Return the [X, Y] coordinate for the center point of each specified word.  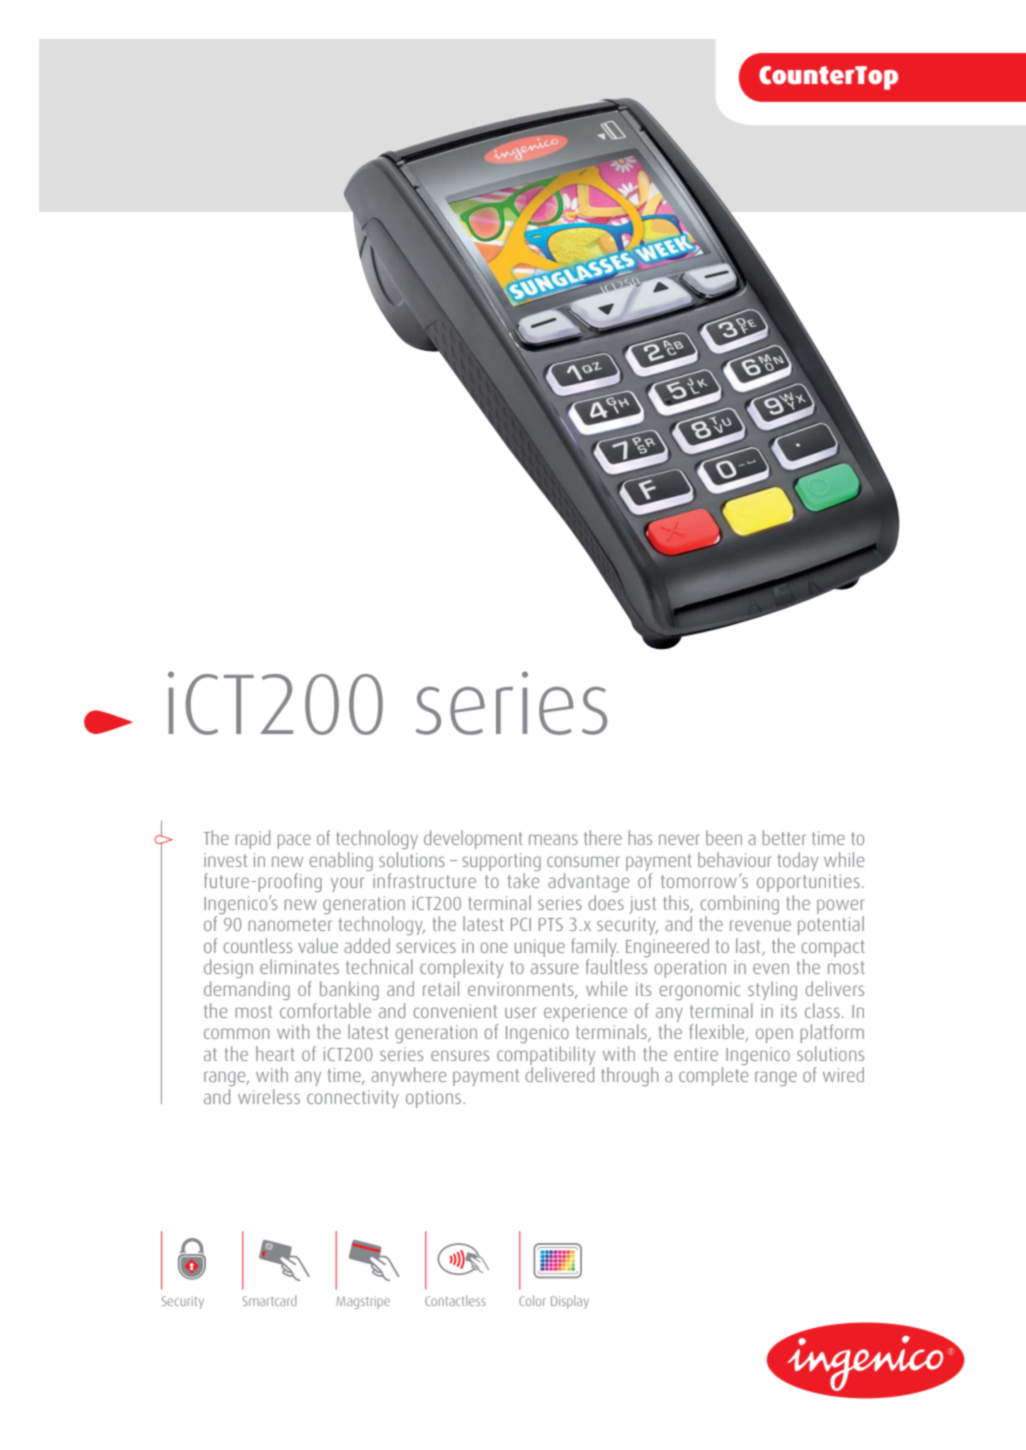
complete [713, 1076]
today [798, 861]
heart [275, 1053]
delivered [559, 1074]
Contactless [455, 1300]
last [749, 947]
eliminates [299, 966]
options [433, 1099]
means [553, 839]
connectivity [353, 1099]
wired [843, 1074]
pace [294, 841]
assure [554, 968]
